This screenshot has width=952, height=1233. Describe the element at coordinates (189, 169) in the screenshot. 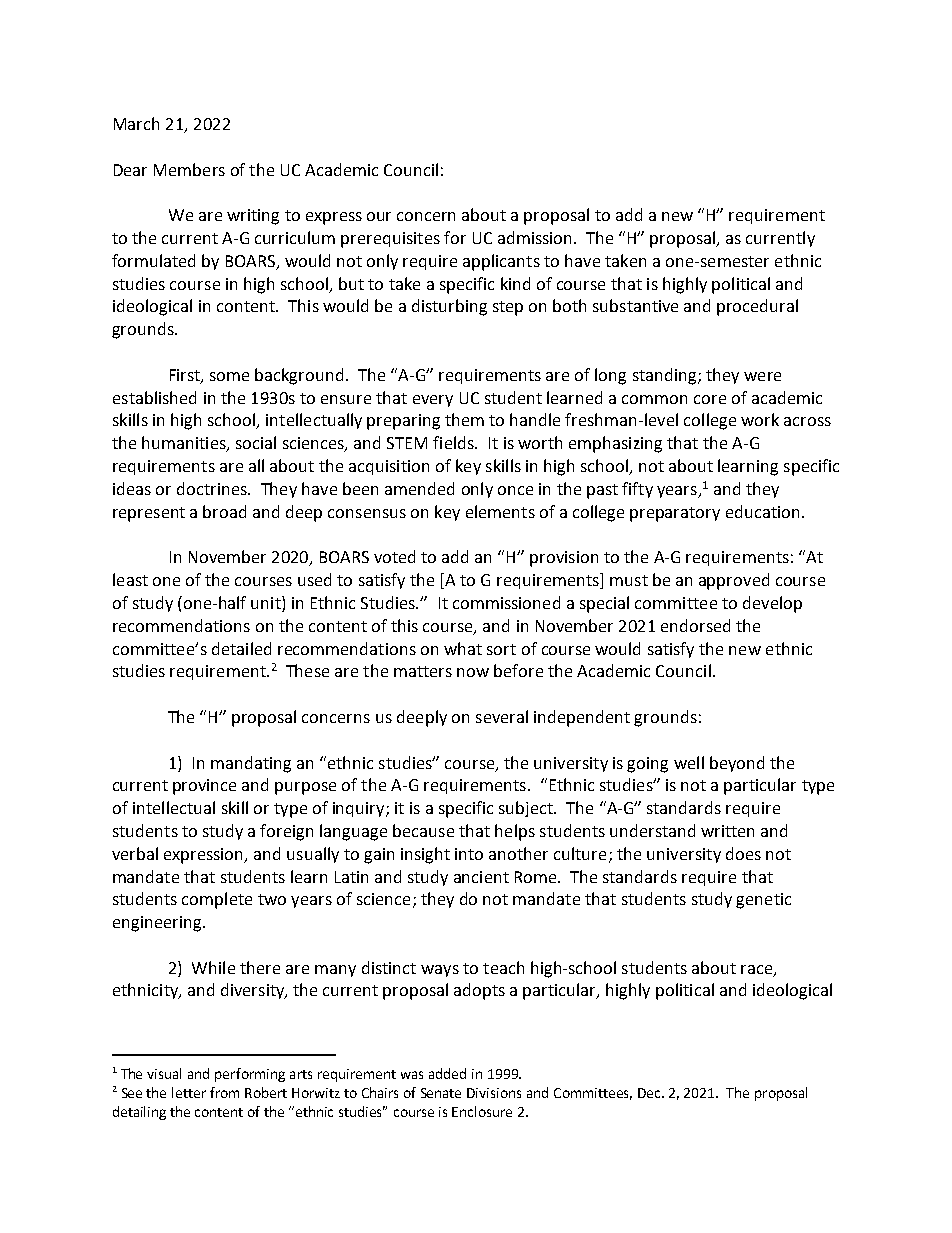

I see `Members` at that location.
